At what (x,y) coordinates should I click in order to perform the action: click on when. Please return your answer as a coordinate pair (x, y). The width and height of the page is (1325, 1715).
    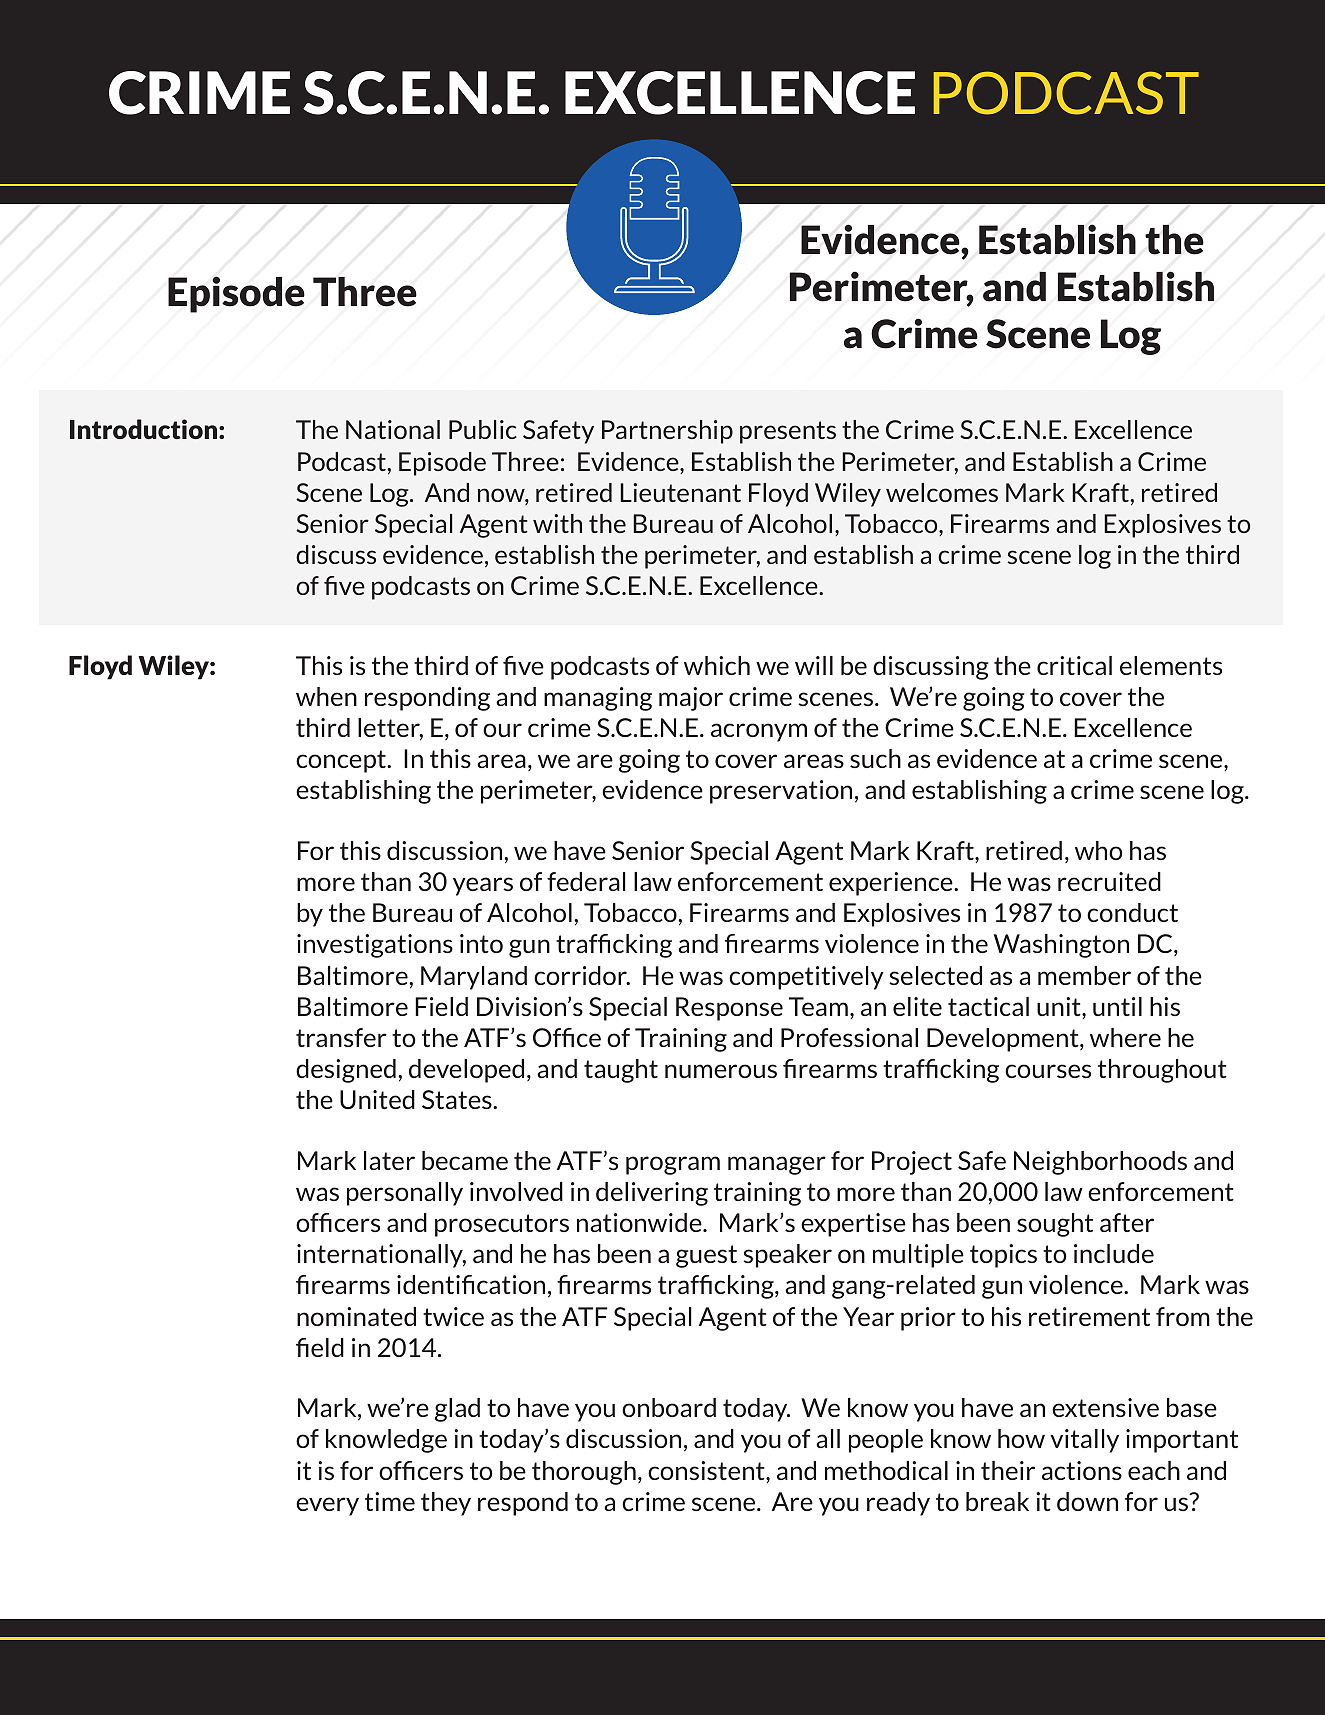
    Looking at the image, I should click on (326, 696).
